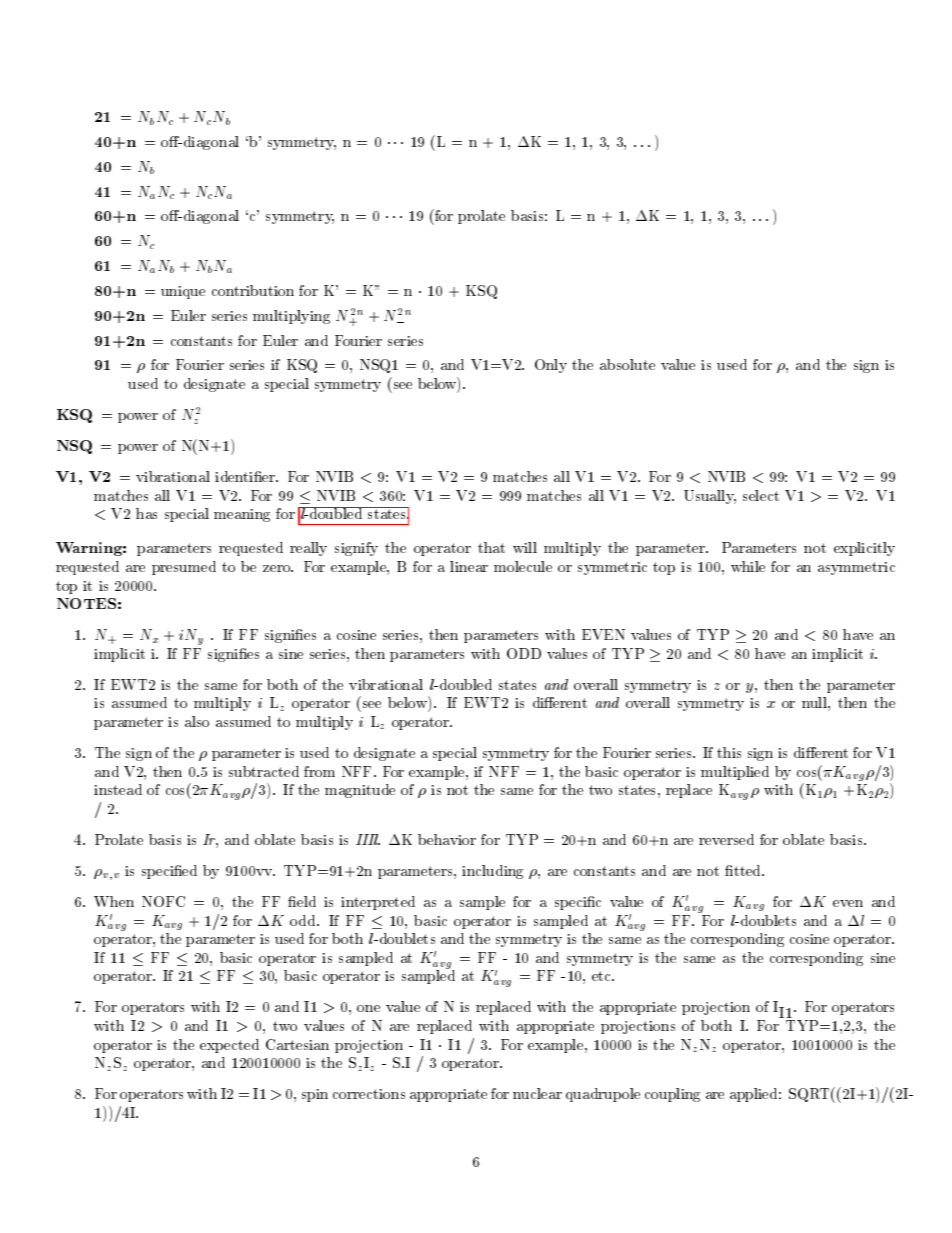  I want to click on Only, so click(551, 366).
